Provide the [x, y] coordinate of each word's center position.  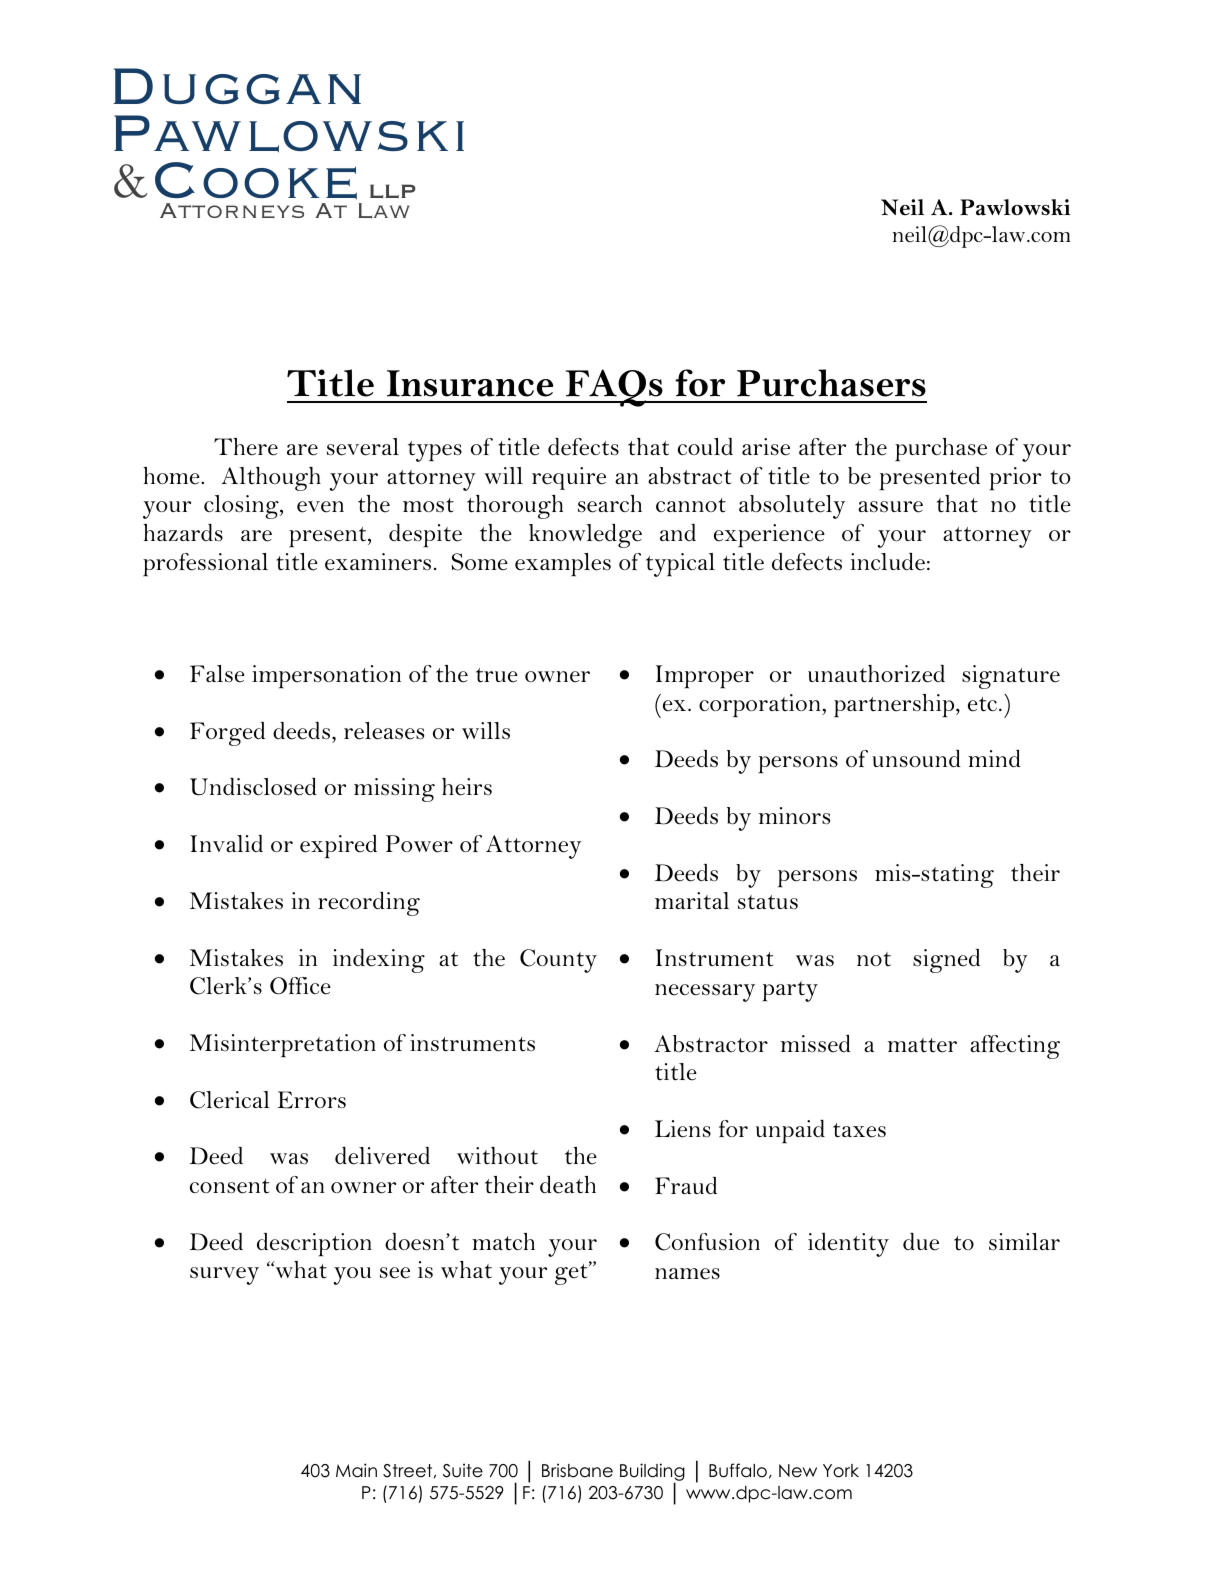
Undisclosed [253, 787]
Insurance [470, 383]
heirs [467, 787]
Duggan [237, 86]
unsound [917, 759]
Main [356, 1470]
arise [766, 447]
